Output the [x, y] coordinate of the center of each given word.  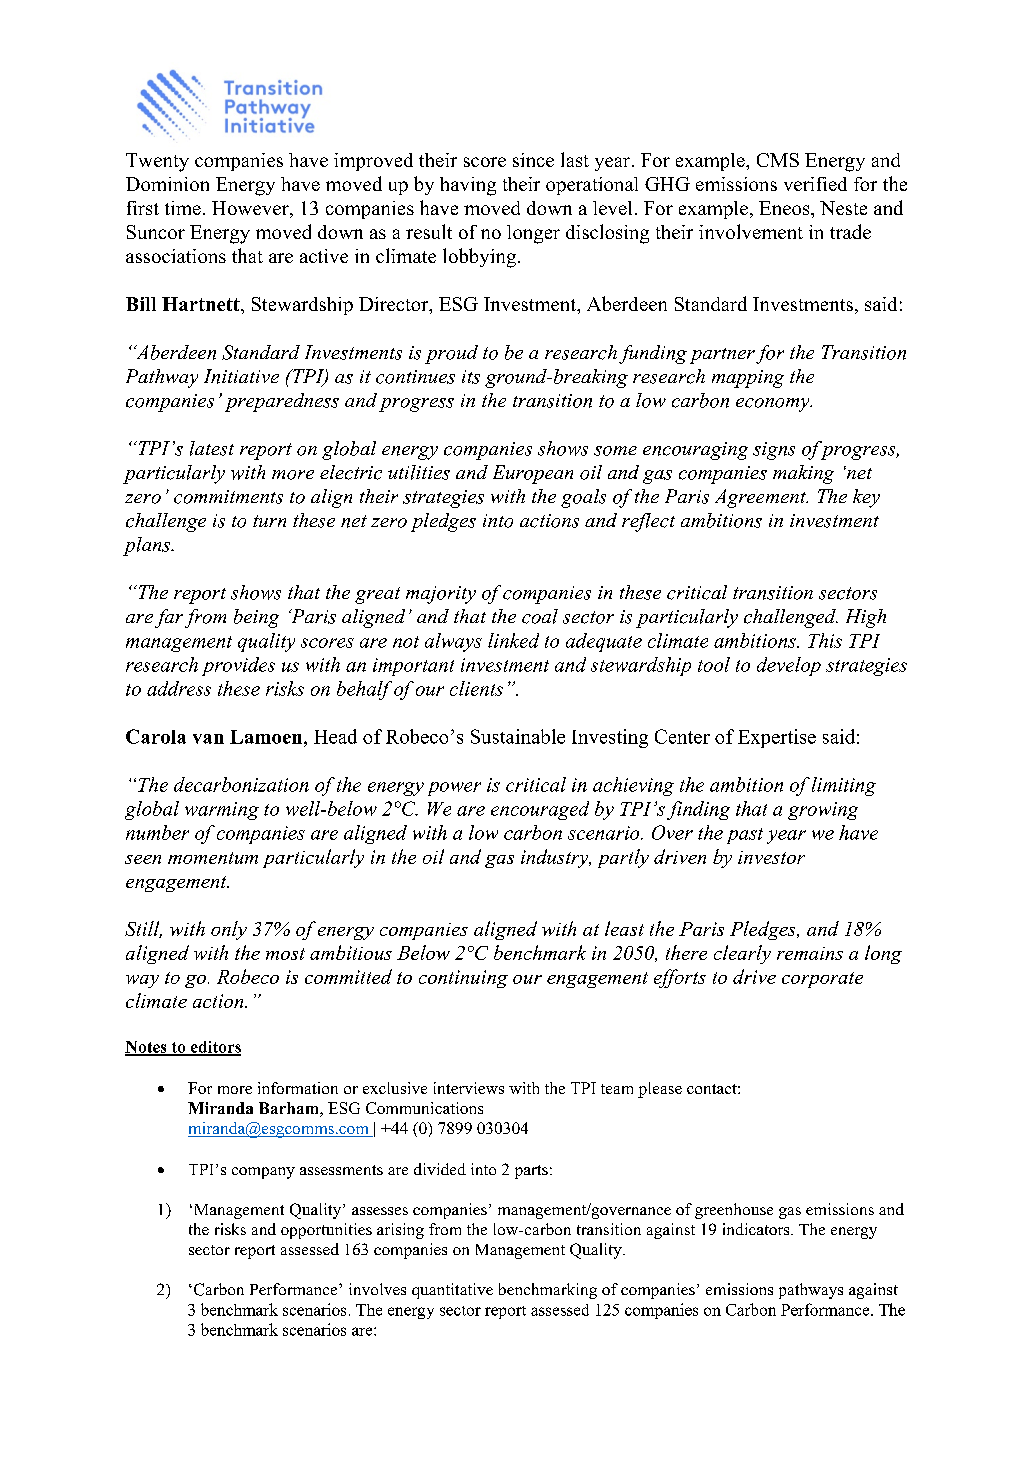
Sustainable [518, 736]
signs [774, 451]
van [208, 739]
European [533, 474]
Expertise [777, 738]
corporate [822, 980]
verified [815, 184]
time [183, 208]
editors [214, 1048]
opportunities [326, 1231]
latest [212, 448]
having [468, 186]
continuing [463, 979]
